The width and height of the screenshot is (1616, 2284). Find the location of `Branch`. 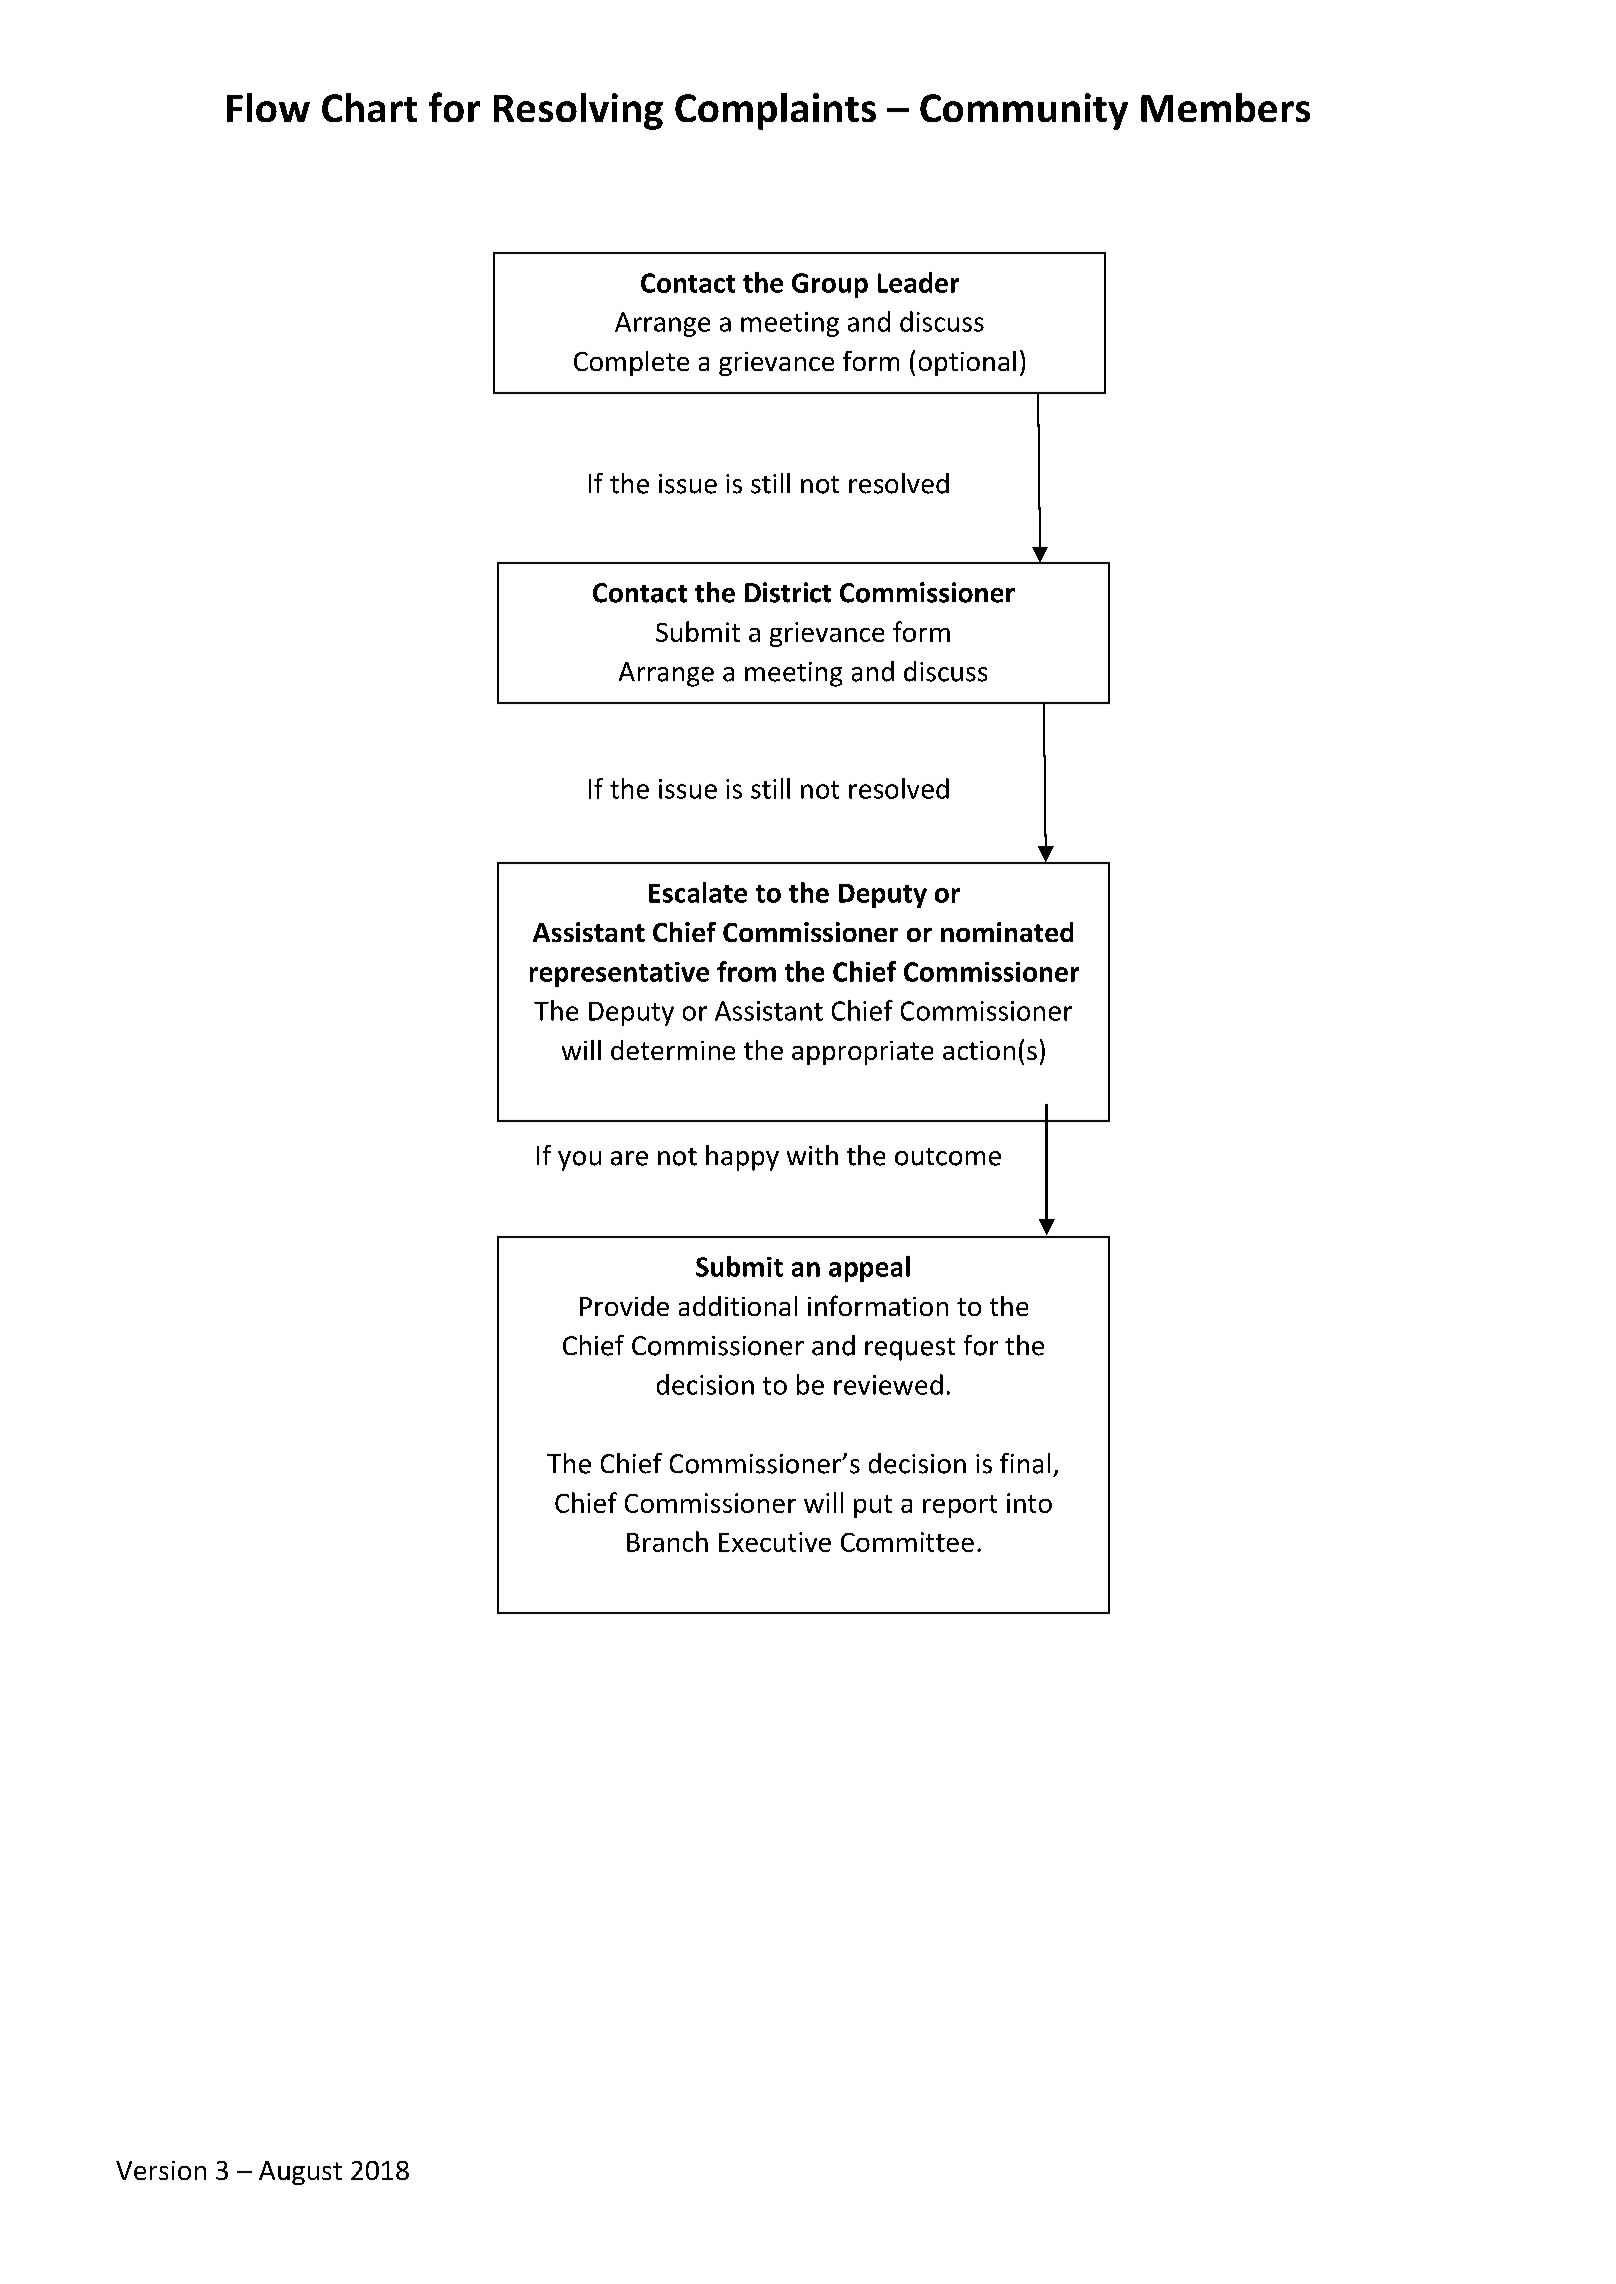

Branch is located at coordinates (667, 1541).
